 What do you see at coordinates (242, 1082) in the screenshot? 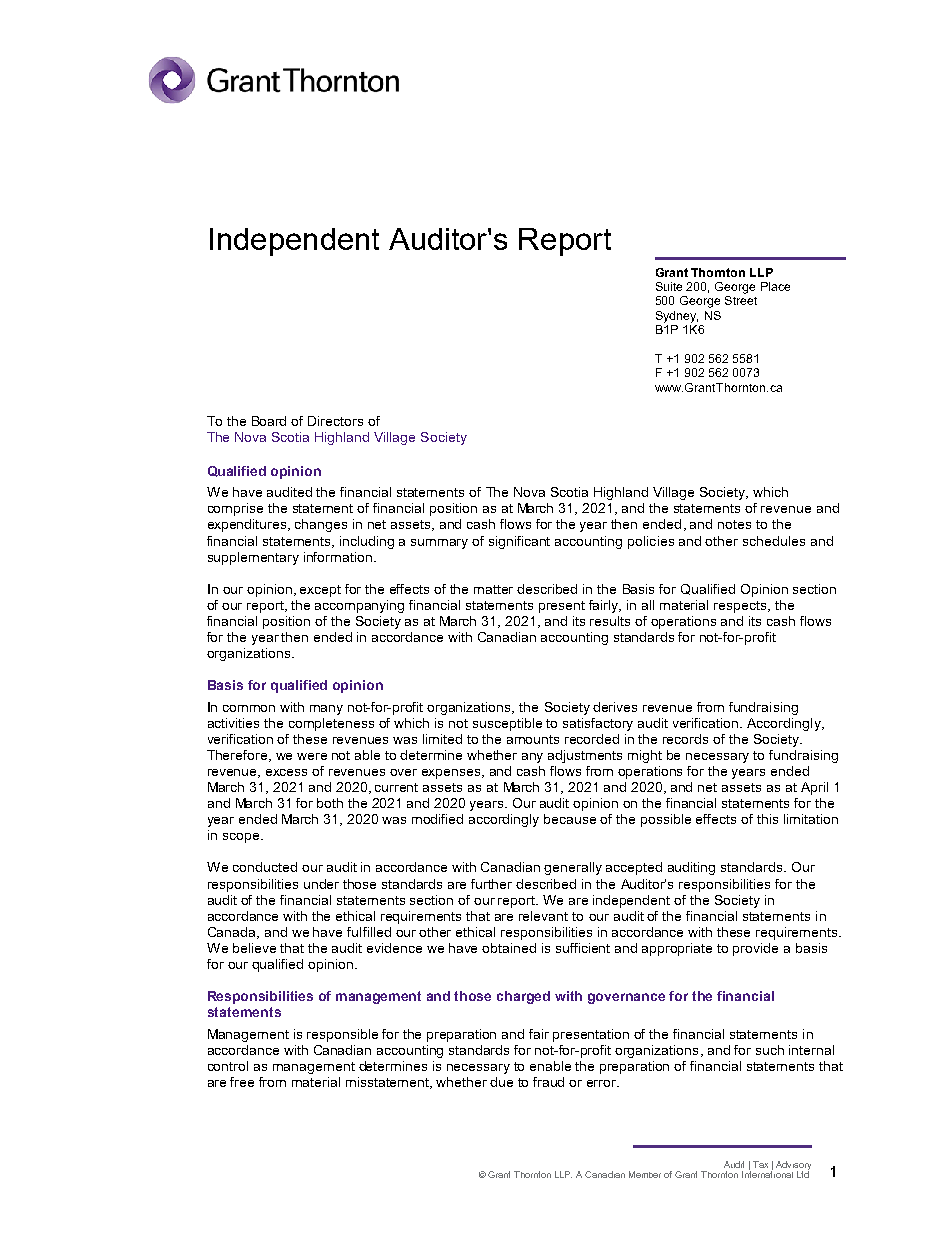
I see `free` at bounding box center [242, 1082].
